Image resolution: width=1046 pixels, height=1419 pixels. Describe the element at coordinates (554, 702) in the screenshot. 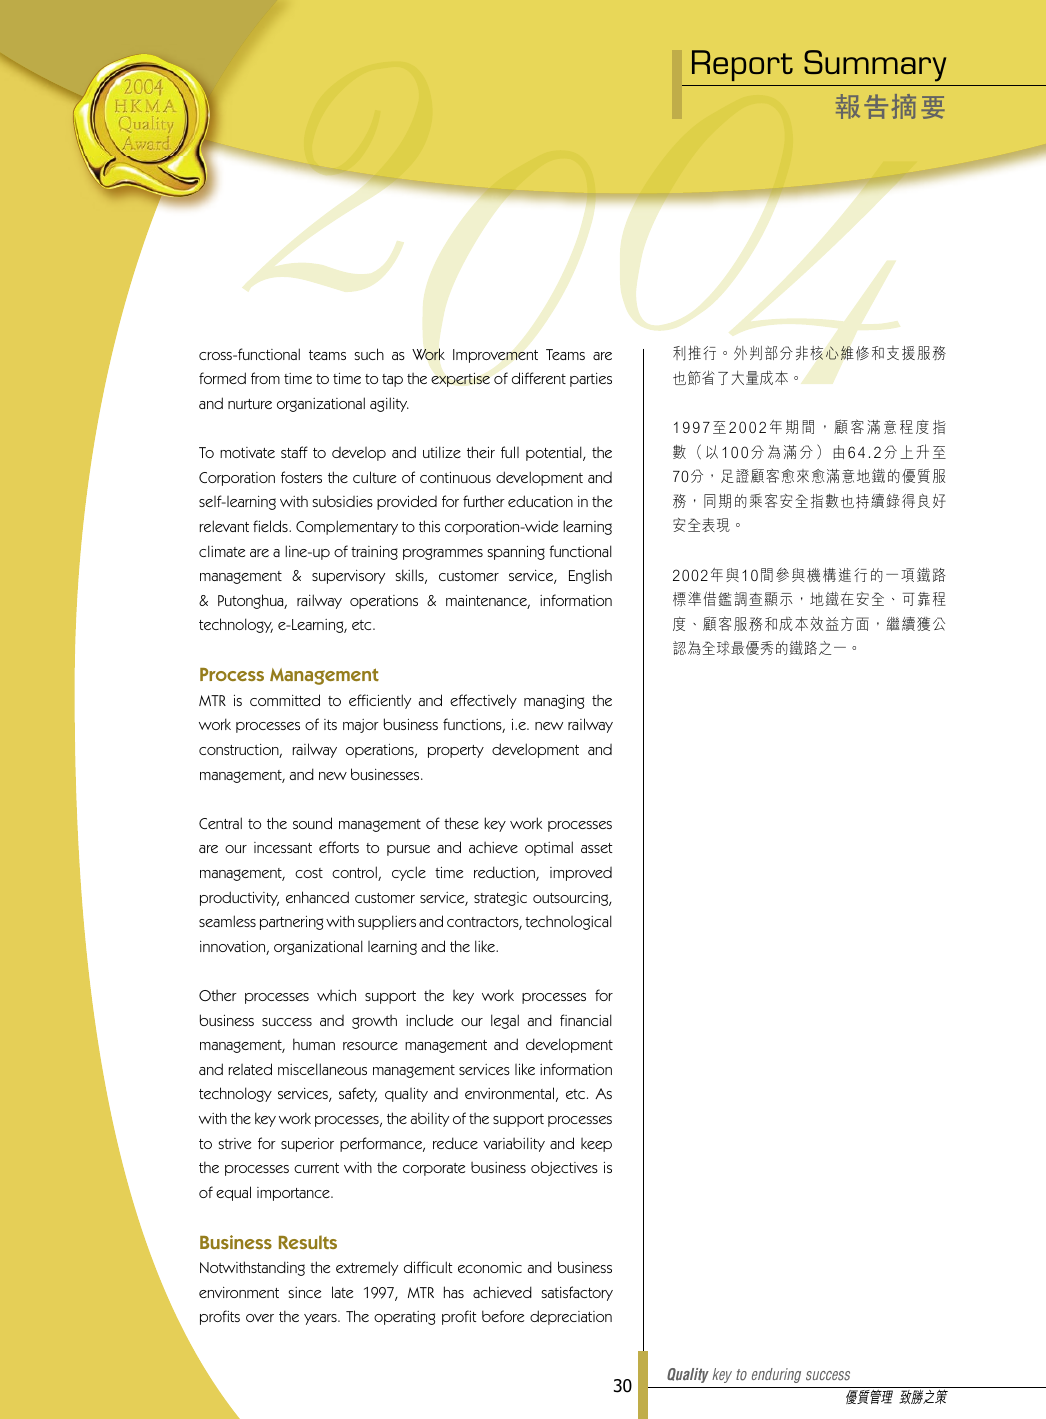

I see `managing` at that location.
